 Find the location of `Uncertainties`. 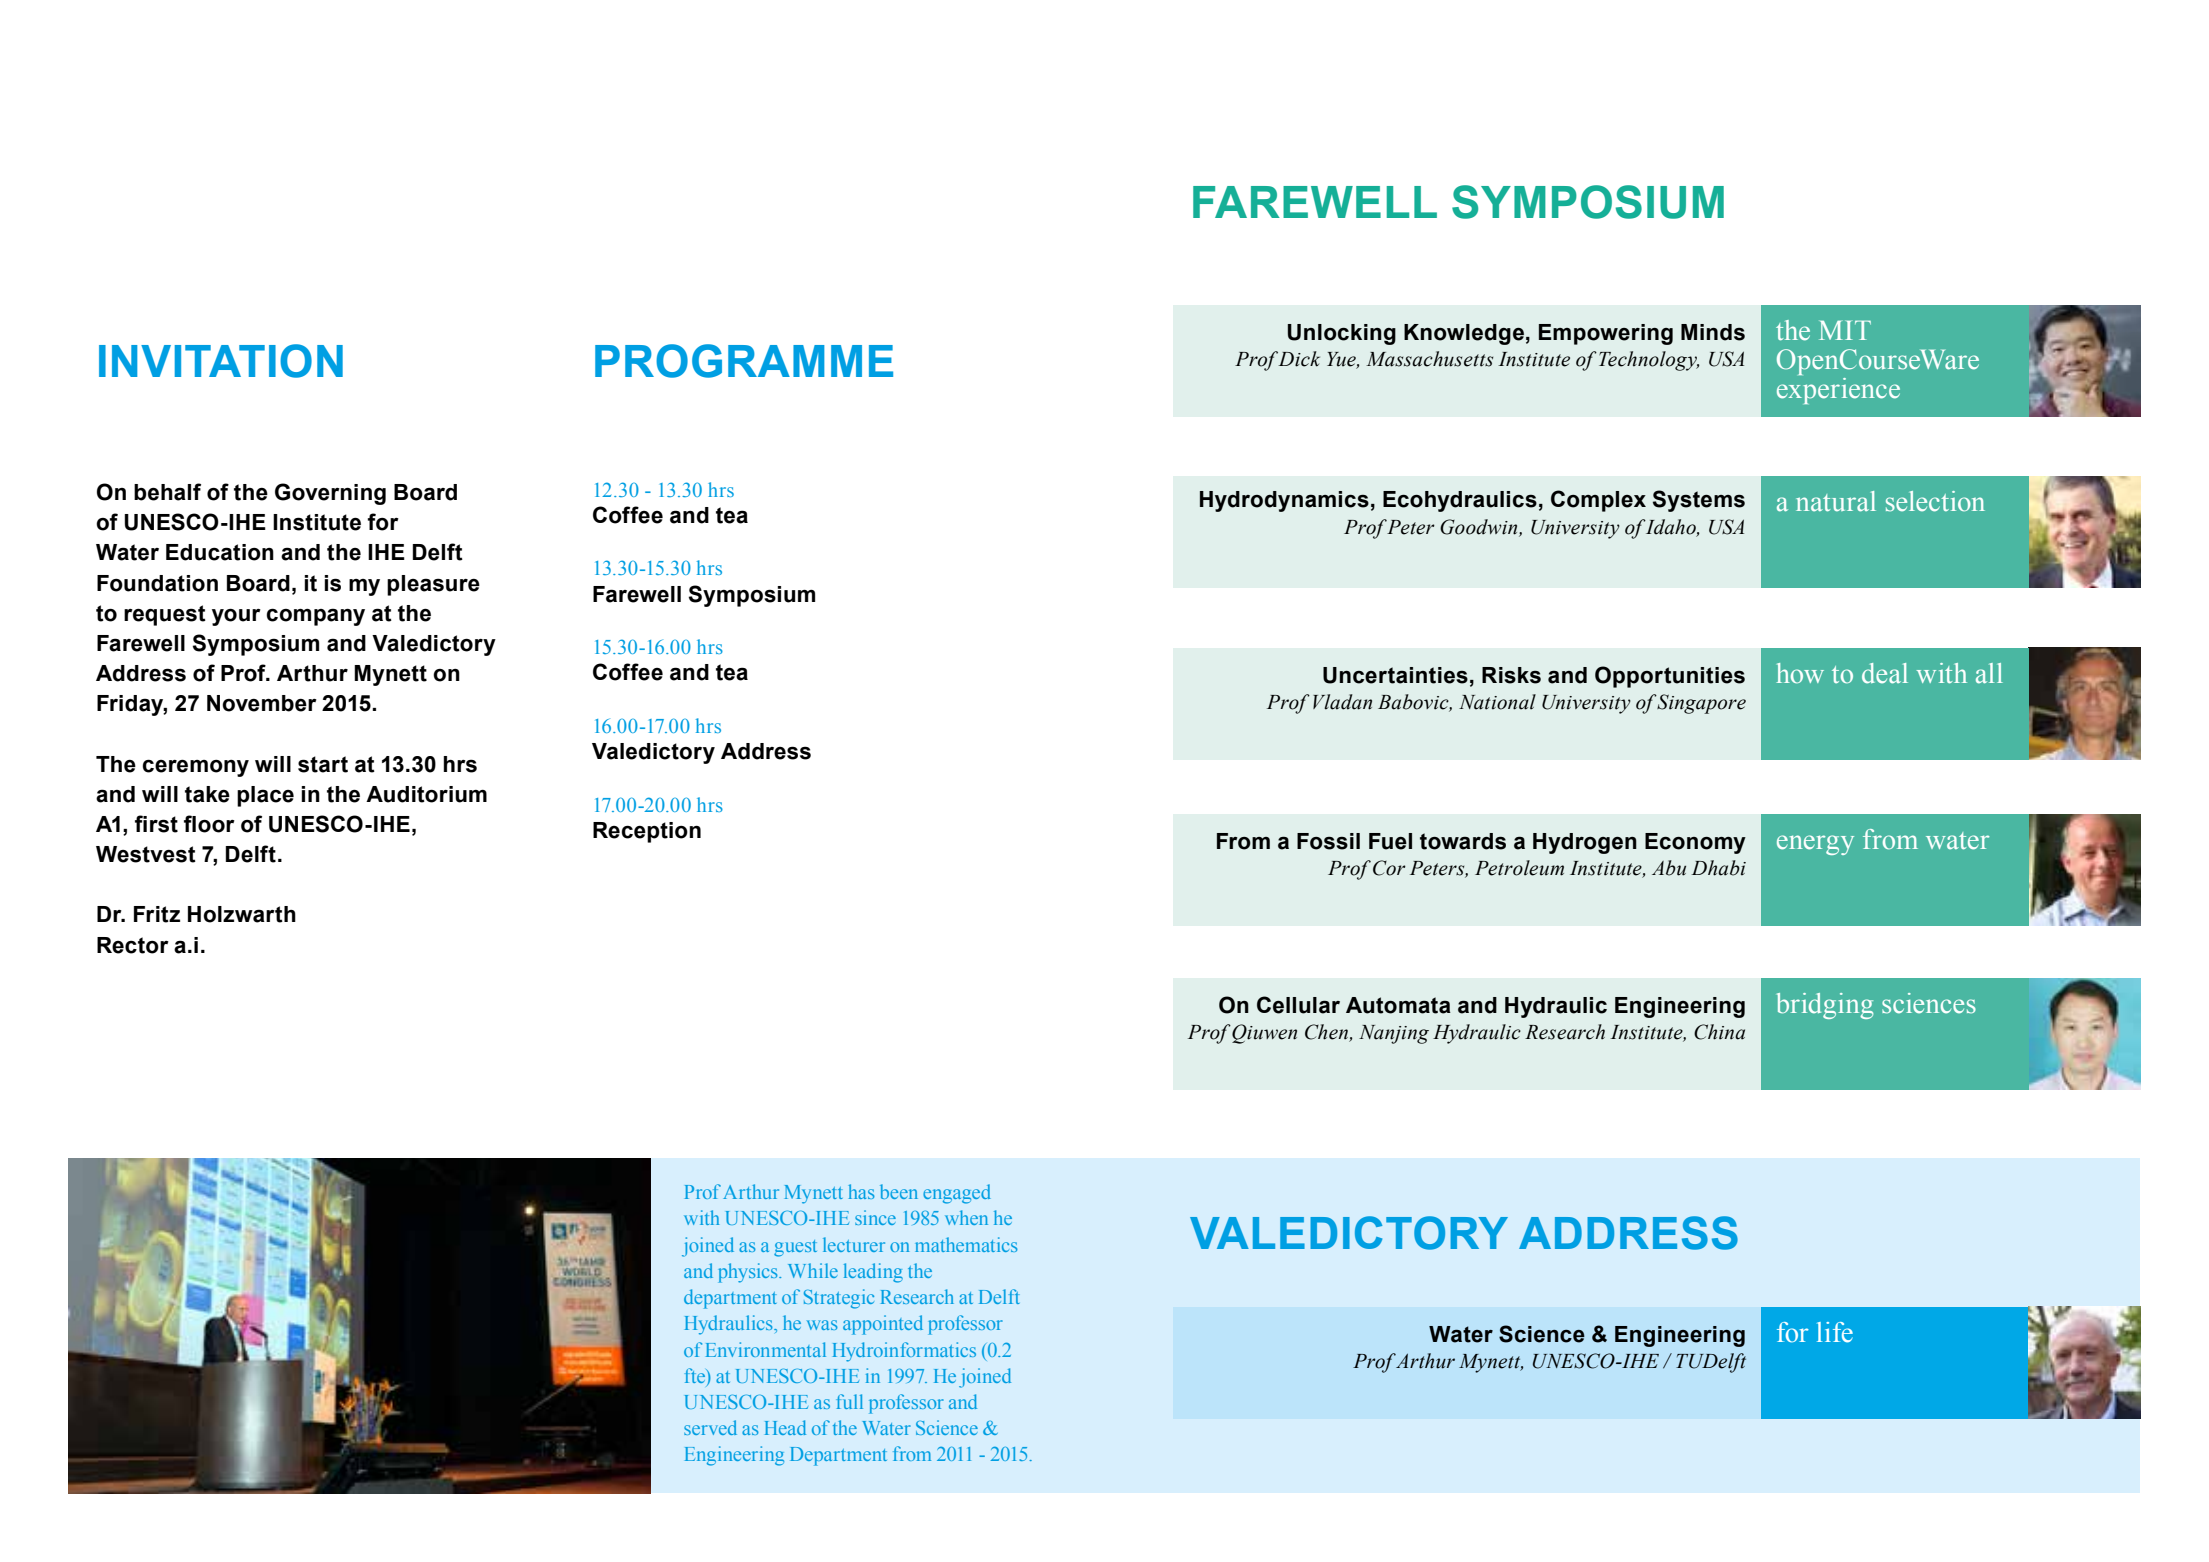

Uncertainties is located at coordinates (1395, 675).
